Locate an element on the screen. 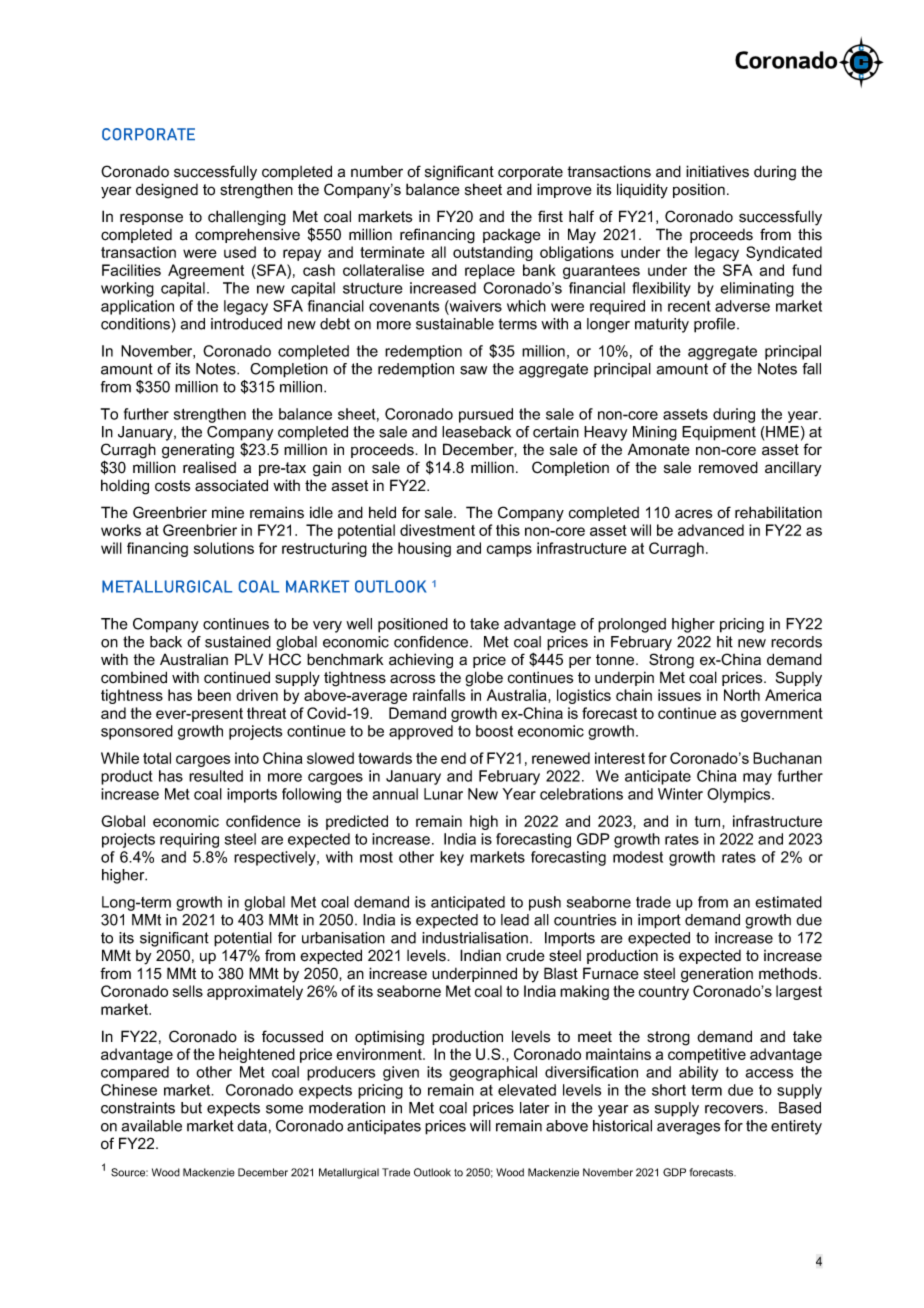 This screenshot has height=1308, width=924. divestment is located at coordinates (437, 530).
